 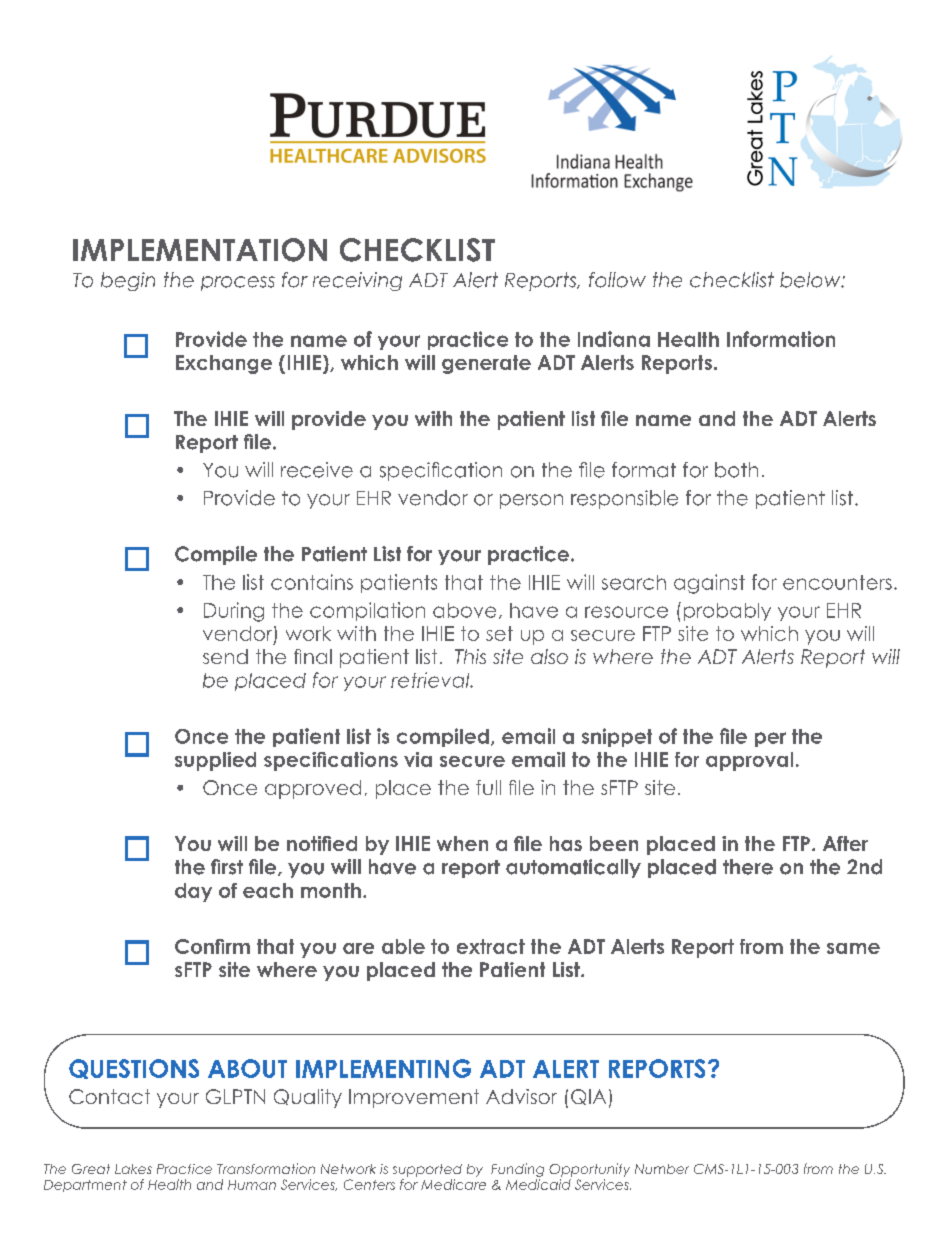 I want to click on supplied, so click(x=215, y=761).
